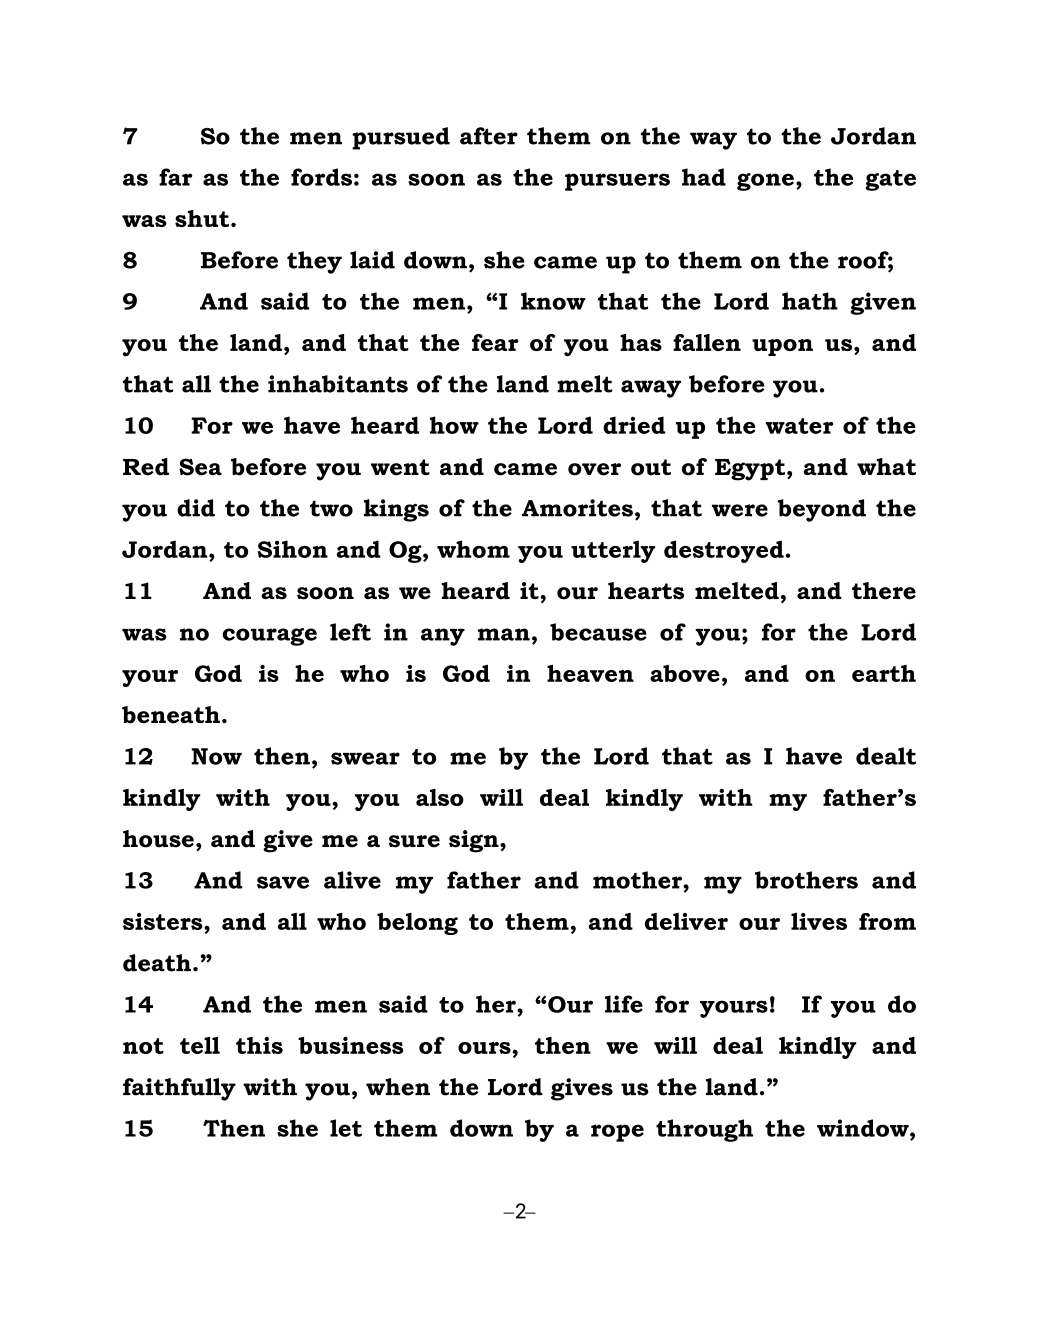 The image size is (1039, 1344). I want to click on window, so click(864, 1128).
